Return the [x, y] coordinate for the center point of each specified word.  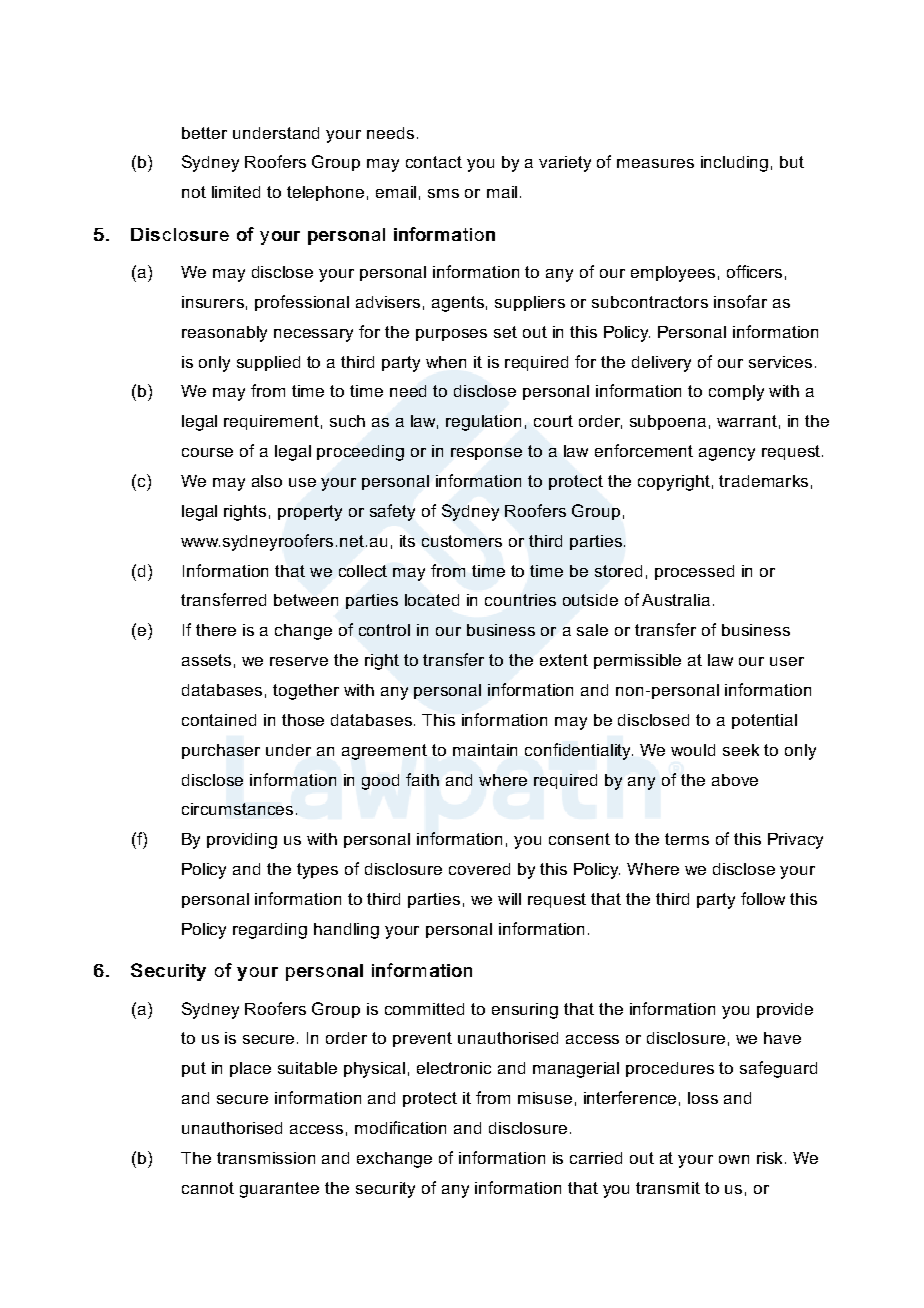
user [787, 661]
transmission [266, 1158]
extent [564, 660]
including [734, 164]
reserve [299, 661]
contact [434, 162]
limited [236, 192]
